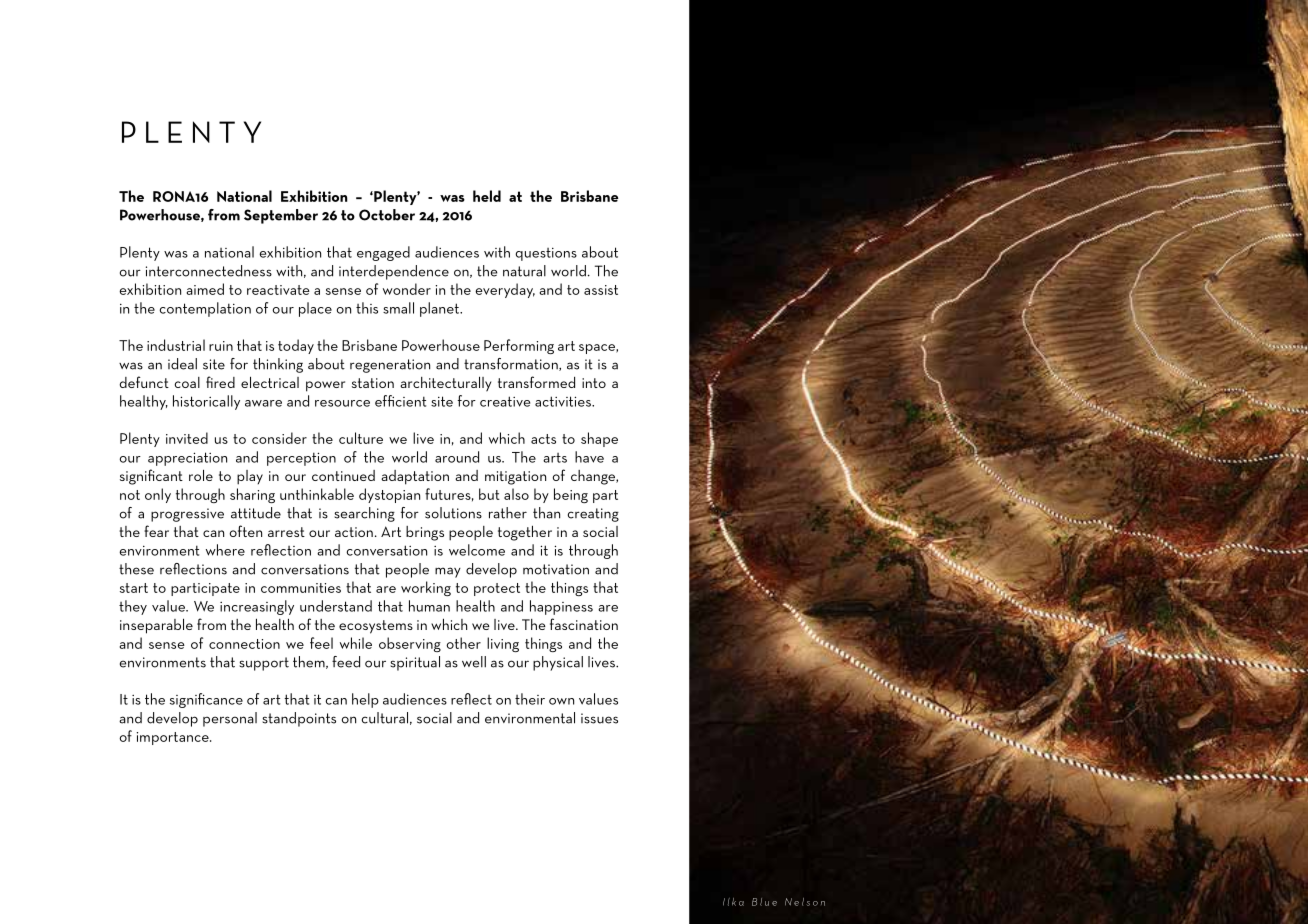  What do you see at coordinates (281, 216) in the page?
I see `September` at bounding box center [281, 216].
